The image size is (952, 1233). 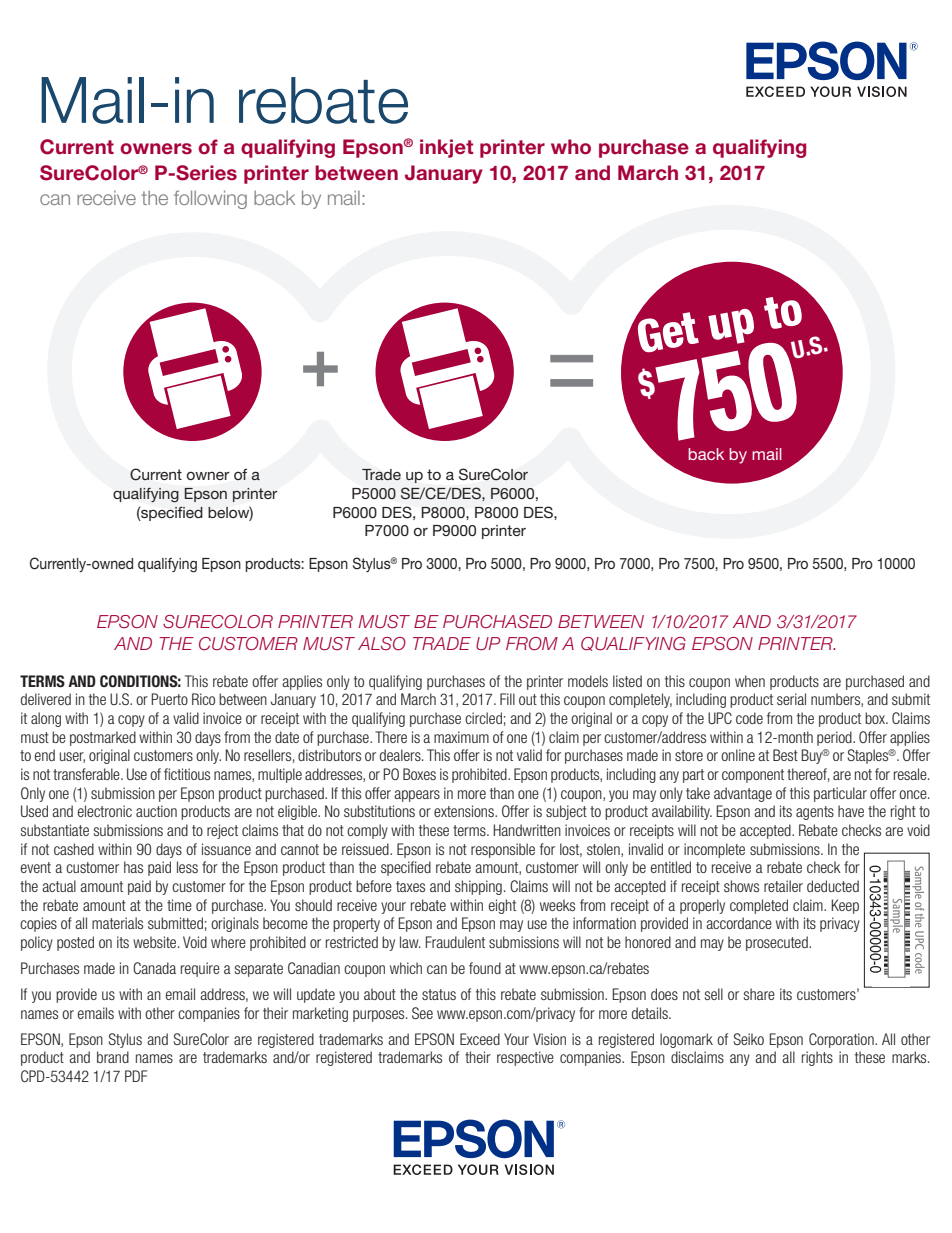 What do you see at coordinates (382, 643) in the page?
I see `ALSO` at bounding box center [382, 643].
